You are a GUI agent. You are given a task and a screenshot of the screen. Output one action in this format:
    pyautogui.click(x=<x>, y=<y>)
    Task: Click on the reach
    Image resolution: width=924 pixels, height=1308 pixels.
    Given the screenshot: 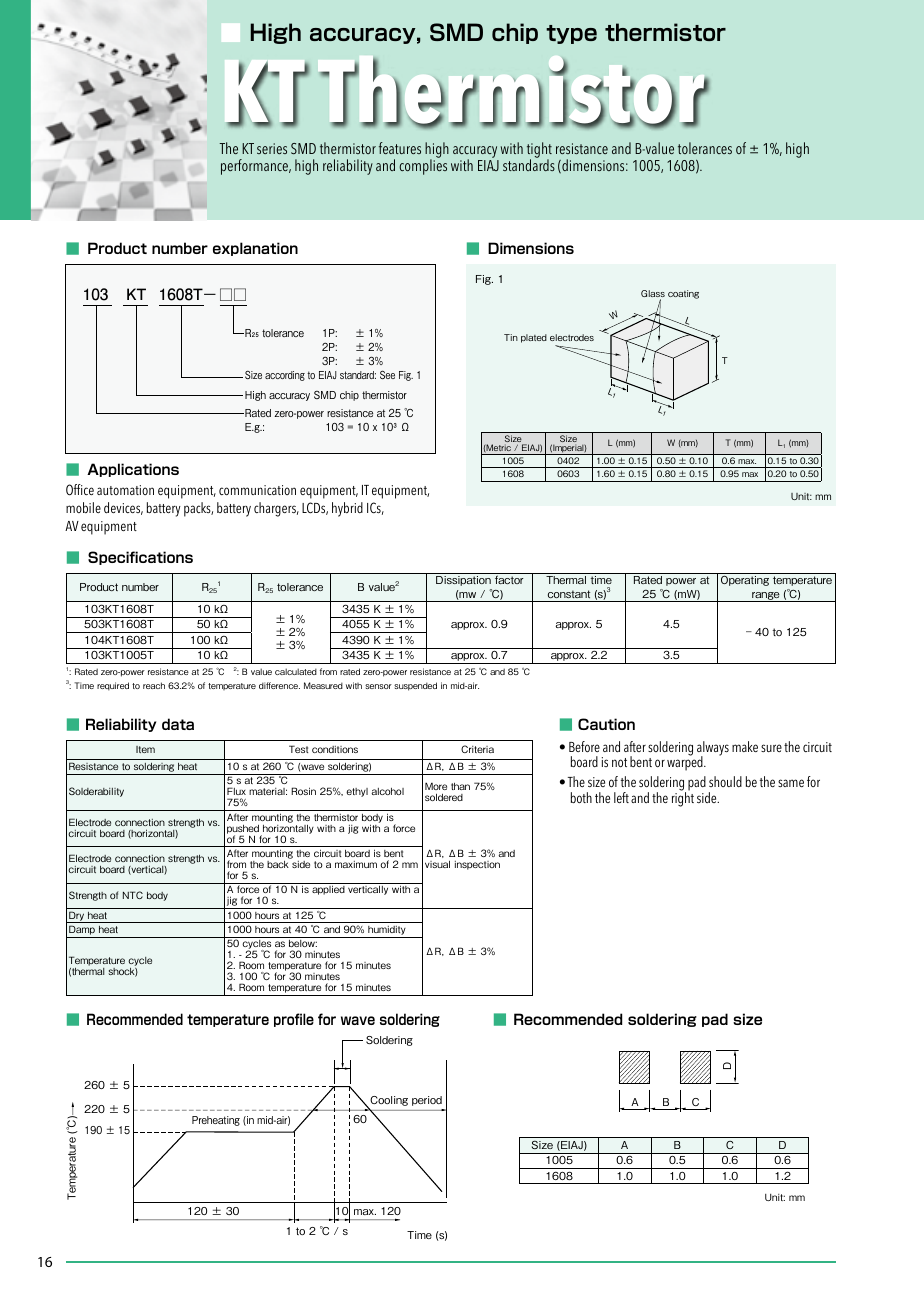 What is the action you would take?
    pyautogui.click(x=154, y=685)
